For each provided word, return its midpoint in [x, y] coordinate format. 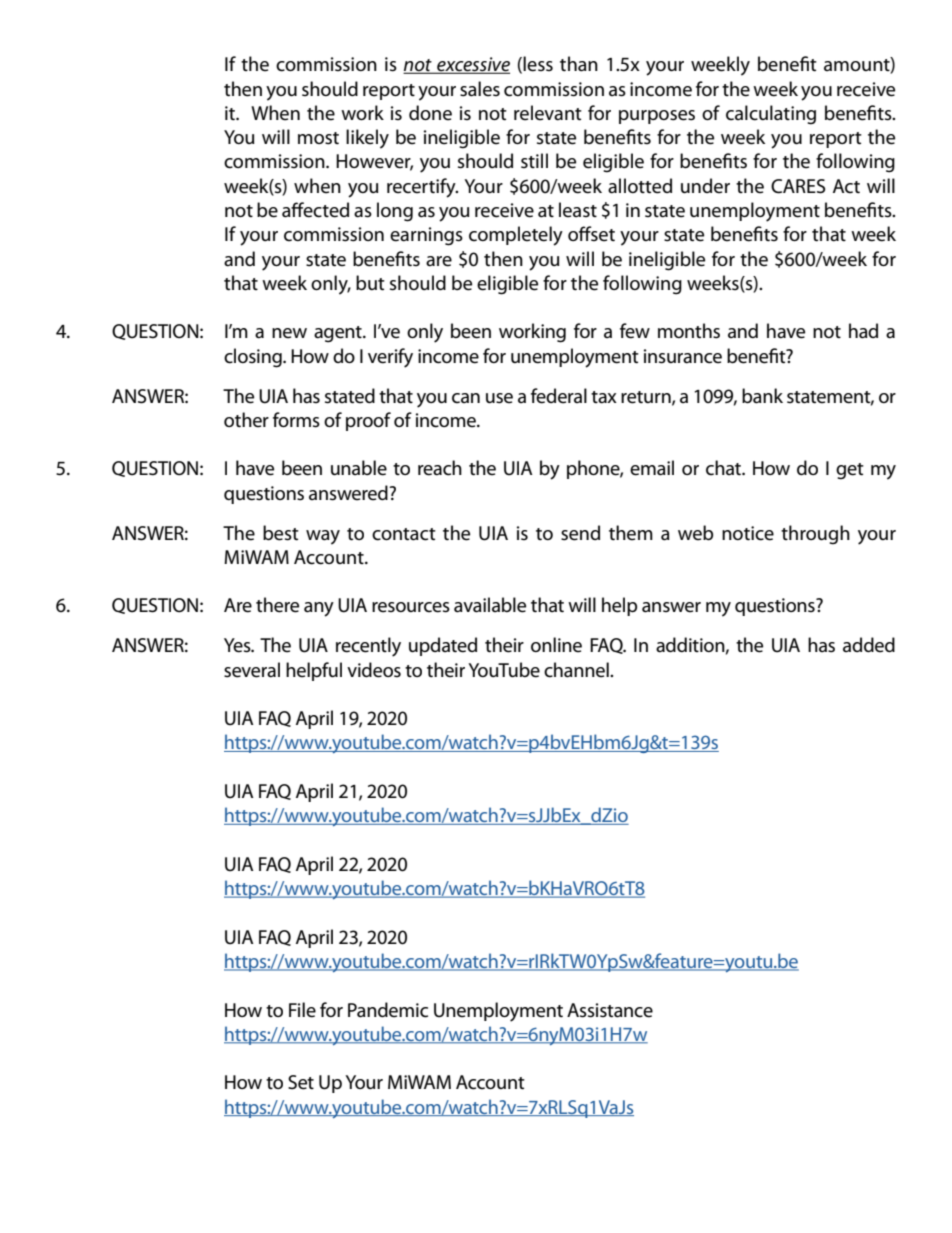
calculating [771, 115]
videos [374, 670]
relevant [548, 113]
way [323, 537]
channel [577, 670]
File [302, 1010]
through [815, 535]
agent [339, 334]
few [635, 331]
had [863, 331]
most [318, 138]
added [869, 645]
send [580, 533]
